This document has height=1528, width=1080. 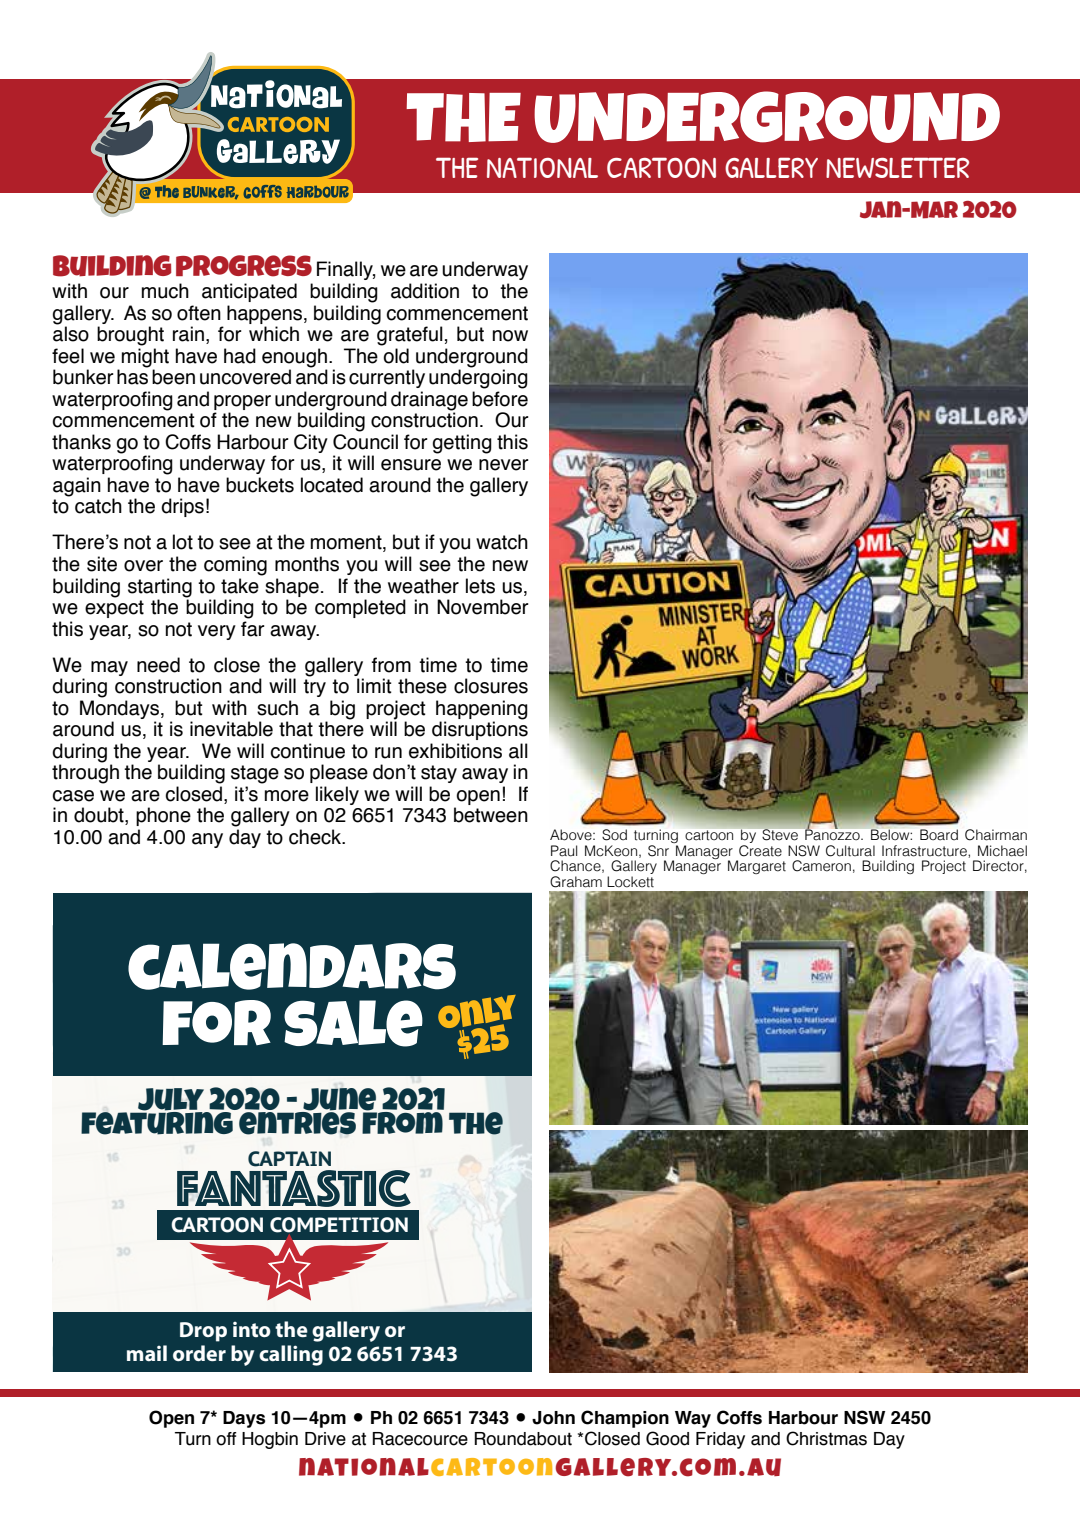 What do you see at coordinates (160, 588) in the document?
I see `starting` at bounding box center [160, 588].
